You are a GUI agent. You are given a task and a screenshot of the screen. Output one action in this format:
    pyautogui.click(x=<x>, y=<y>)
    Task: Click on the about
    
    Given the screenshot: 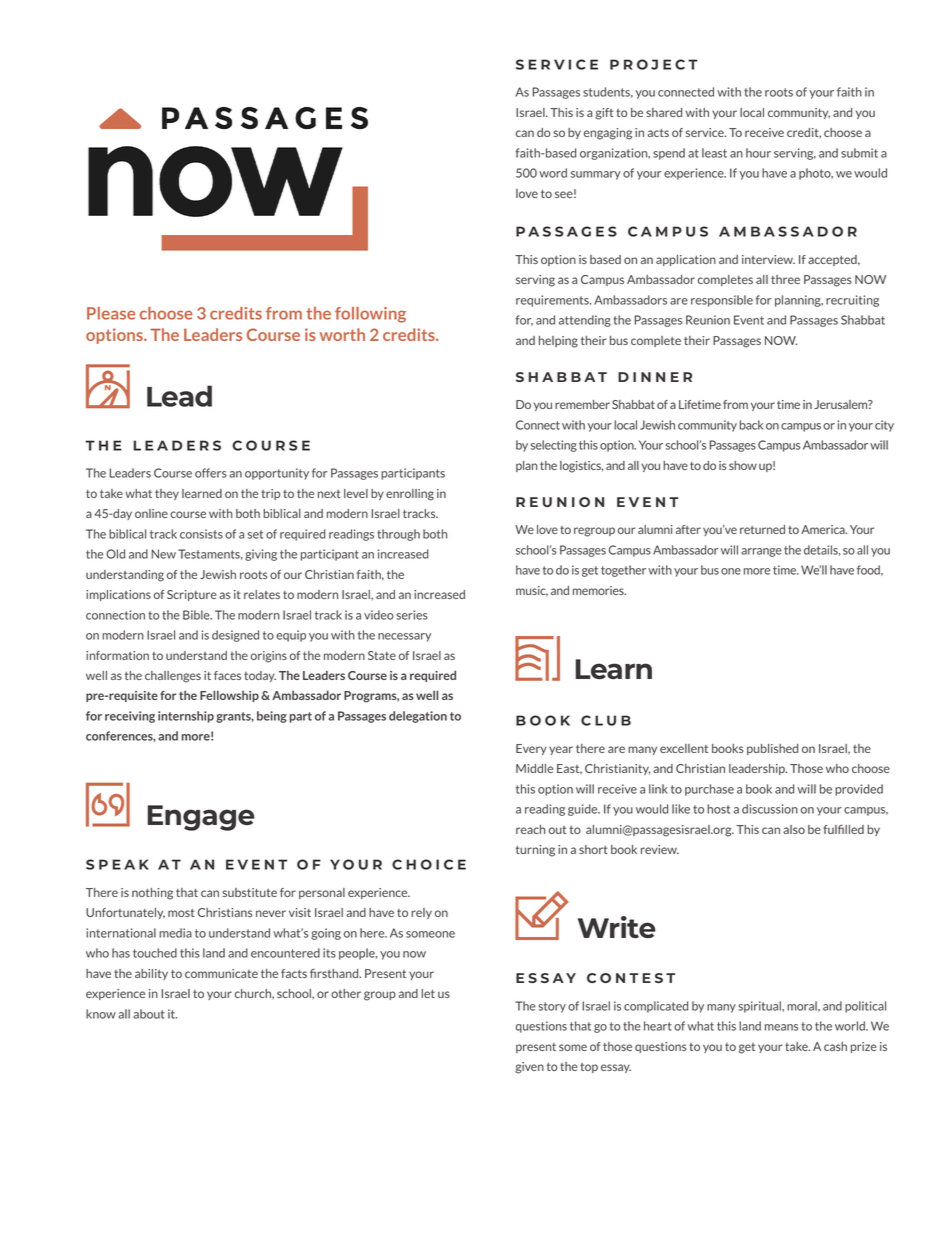 What is the action you would take?
    pyautogui.click(x=149, y=1014)
